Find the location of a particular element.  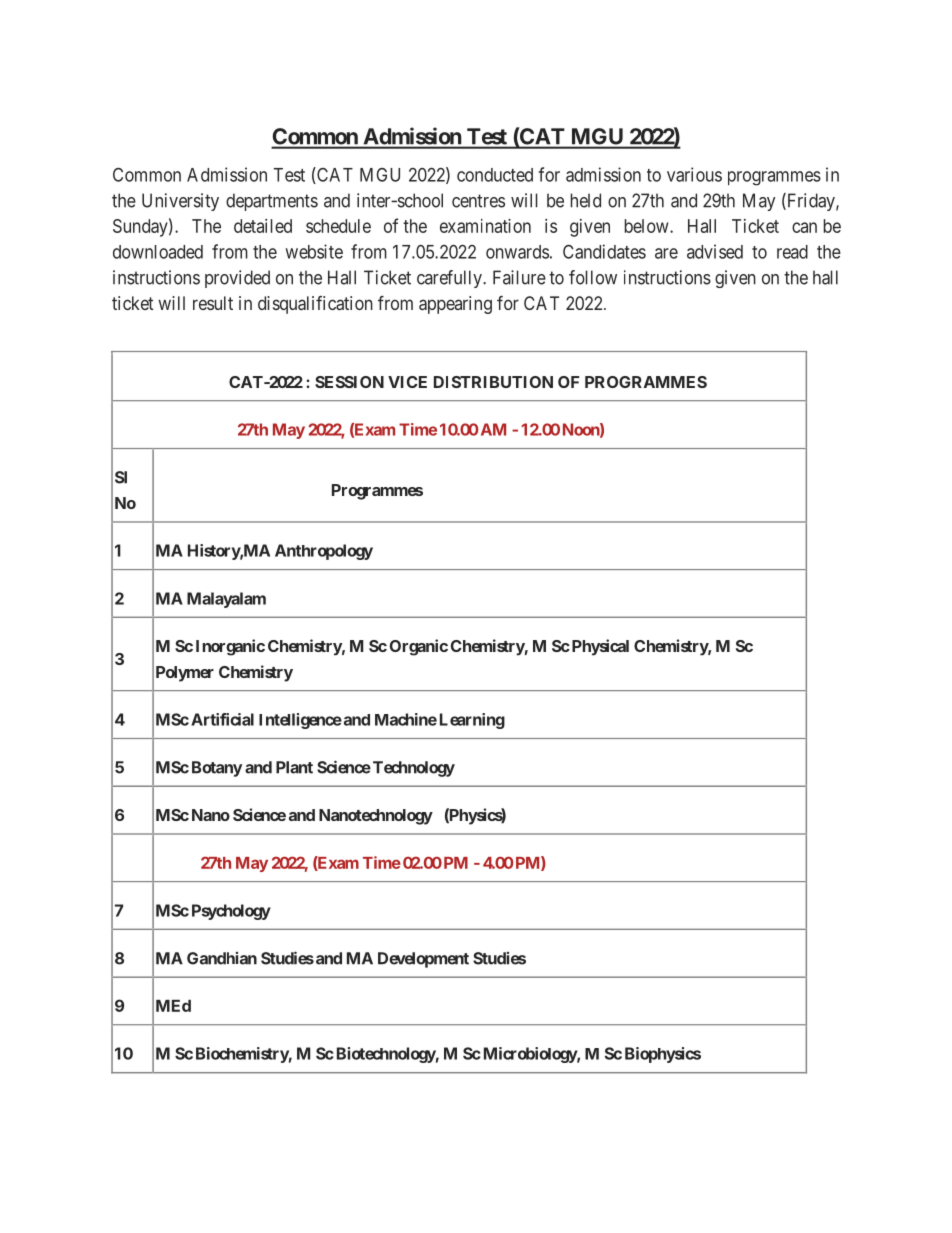

Physical is located at coordinates (599, 647).
